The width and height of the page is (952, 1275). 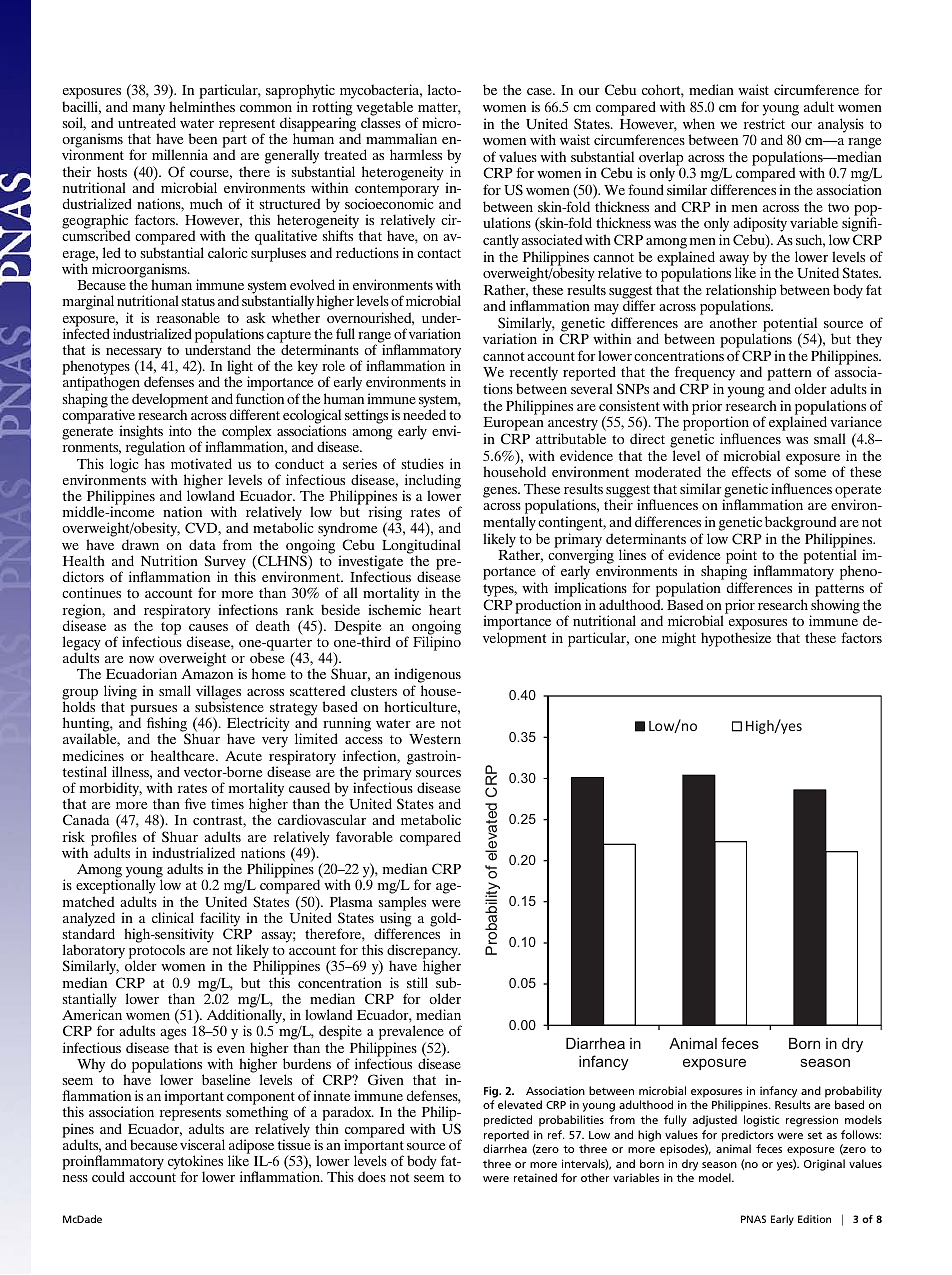 I want to click on retained, so click(x=535, y=1177).
